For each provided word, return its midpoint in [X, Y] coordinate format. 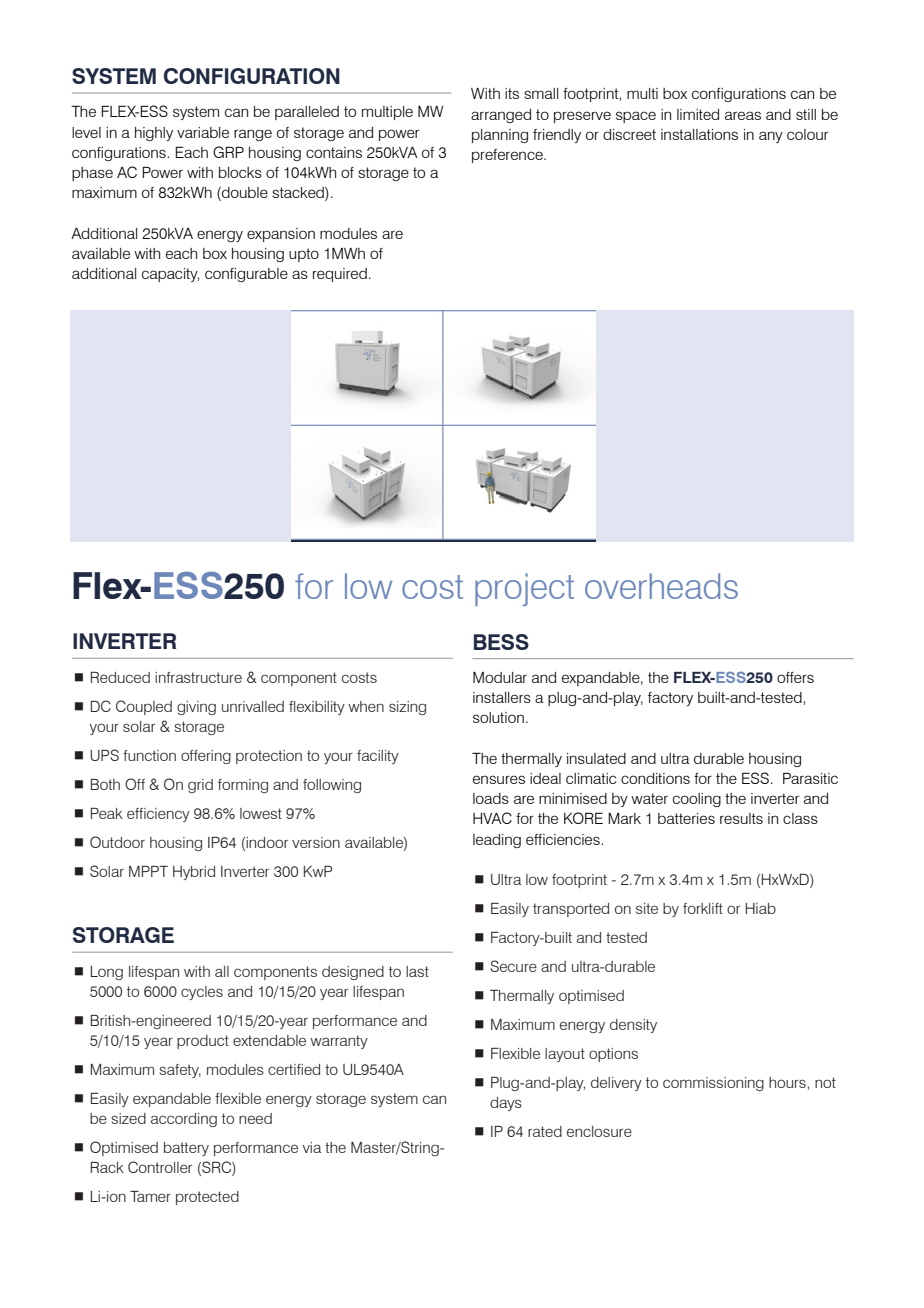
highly [154, 134]
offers [795, 677]
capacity [170, 275]
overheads [661, 586]
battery [186, 1149]
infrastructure [198, 677]
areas [743, 115]
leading [497, 841]
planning [500, 136]
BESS [501, 642]
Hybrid [194, 873]
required [340, 275]
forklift [703, 908]
